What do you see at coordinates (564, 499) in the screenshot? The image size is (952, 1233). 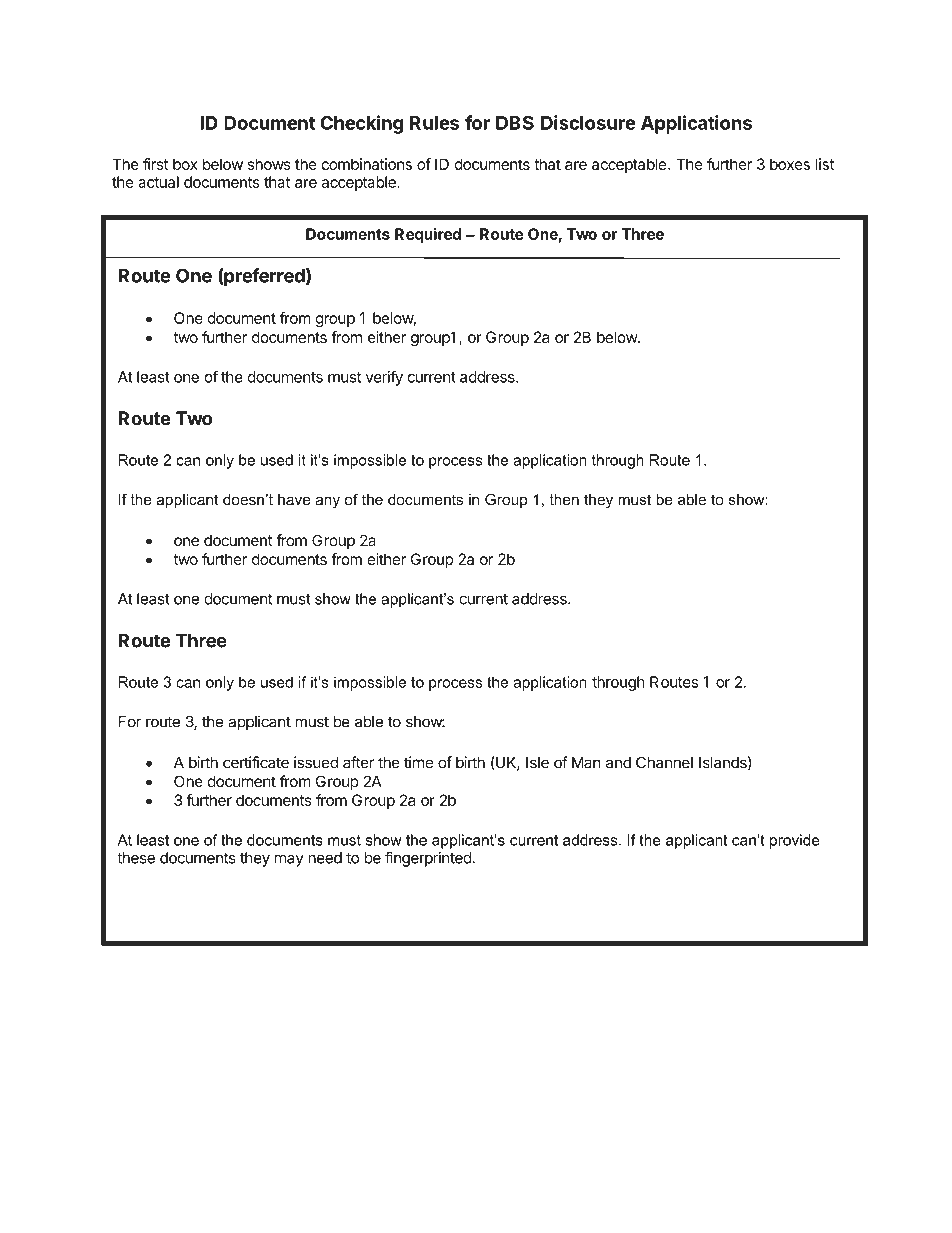 I see `then` at bounding box center [564, 499].
